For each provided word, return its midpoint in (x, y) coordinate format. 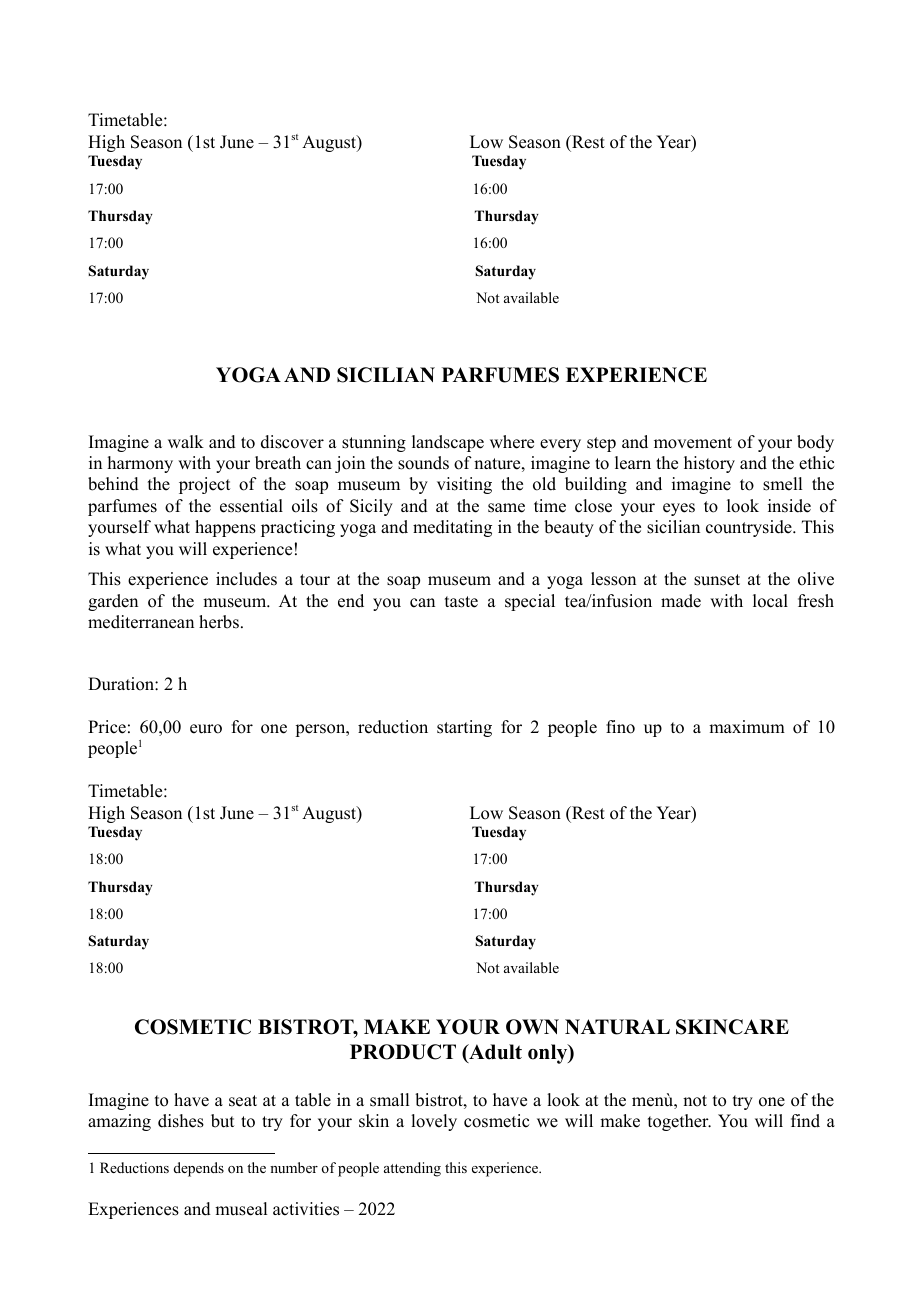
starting (464, 728)
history (709, 464)
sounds (423, 463)
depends (199, 1169)
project (204, 485)
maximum (747, 727)
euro (206, 729)
